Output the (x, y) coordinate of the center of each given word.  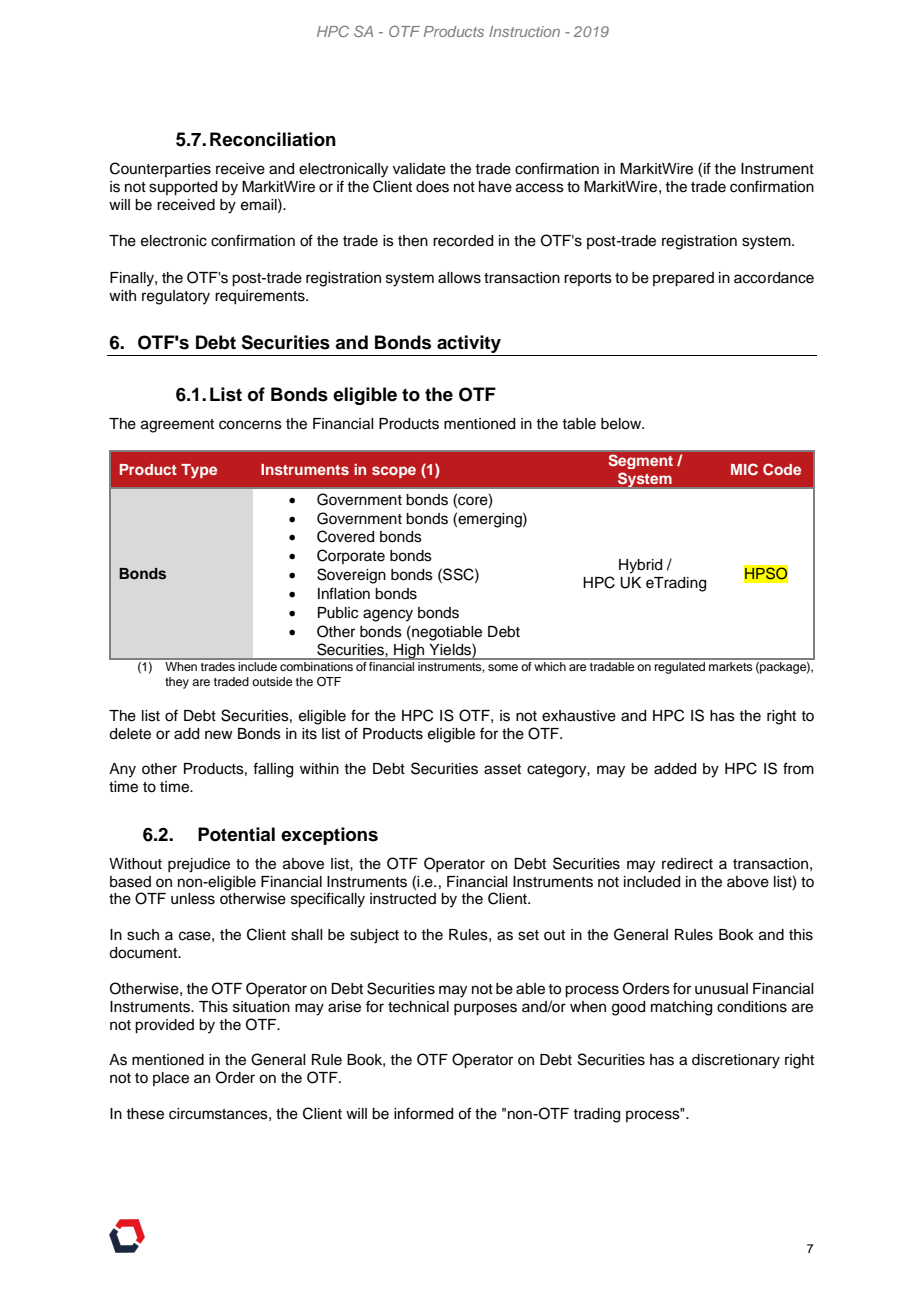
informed (423, 1113)
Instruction (524, 31)
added (675, 769)
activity (469, 345)
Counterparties (160, 169)
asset (502, 769)
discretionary (736, 1061)
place (171, 1079)
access (540, 188)
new (219, 735)
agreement (177, 426)
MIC (744, 469)
